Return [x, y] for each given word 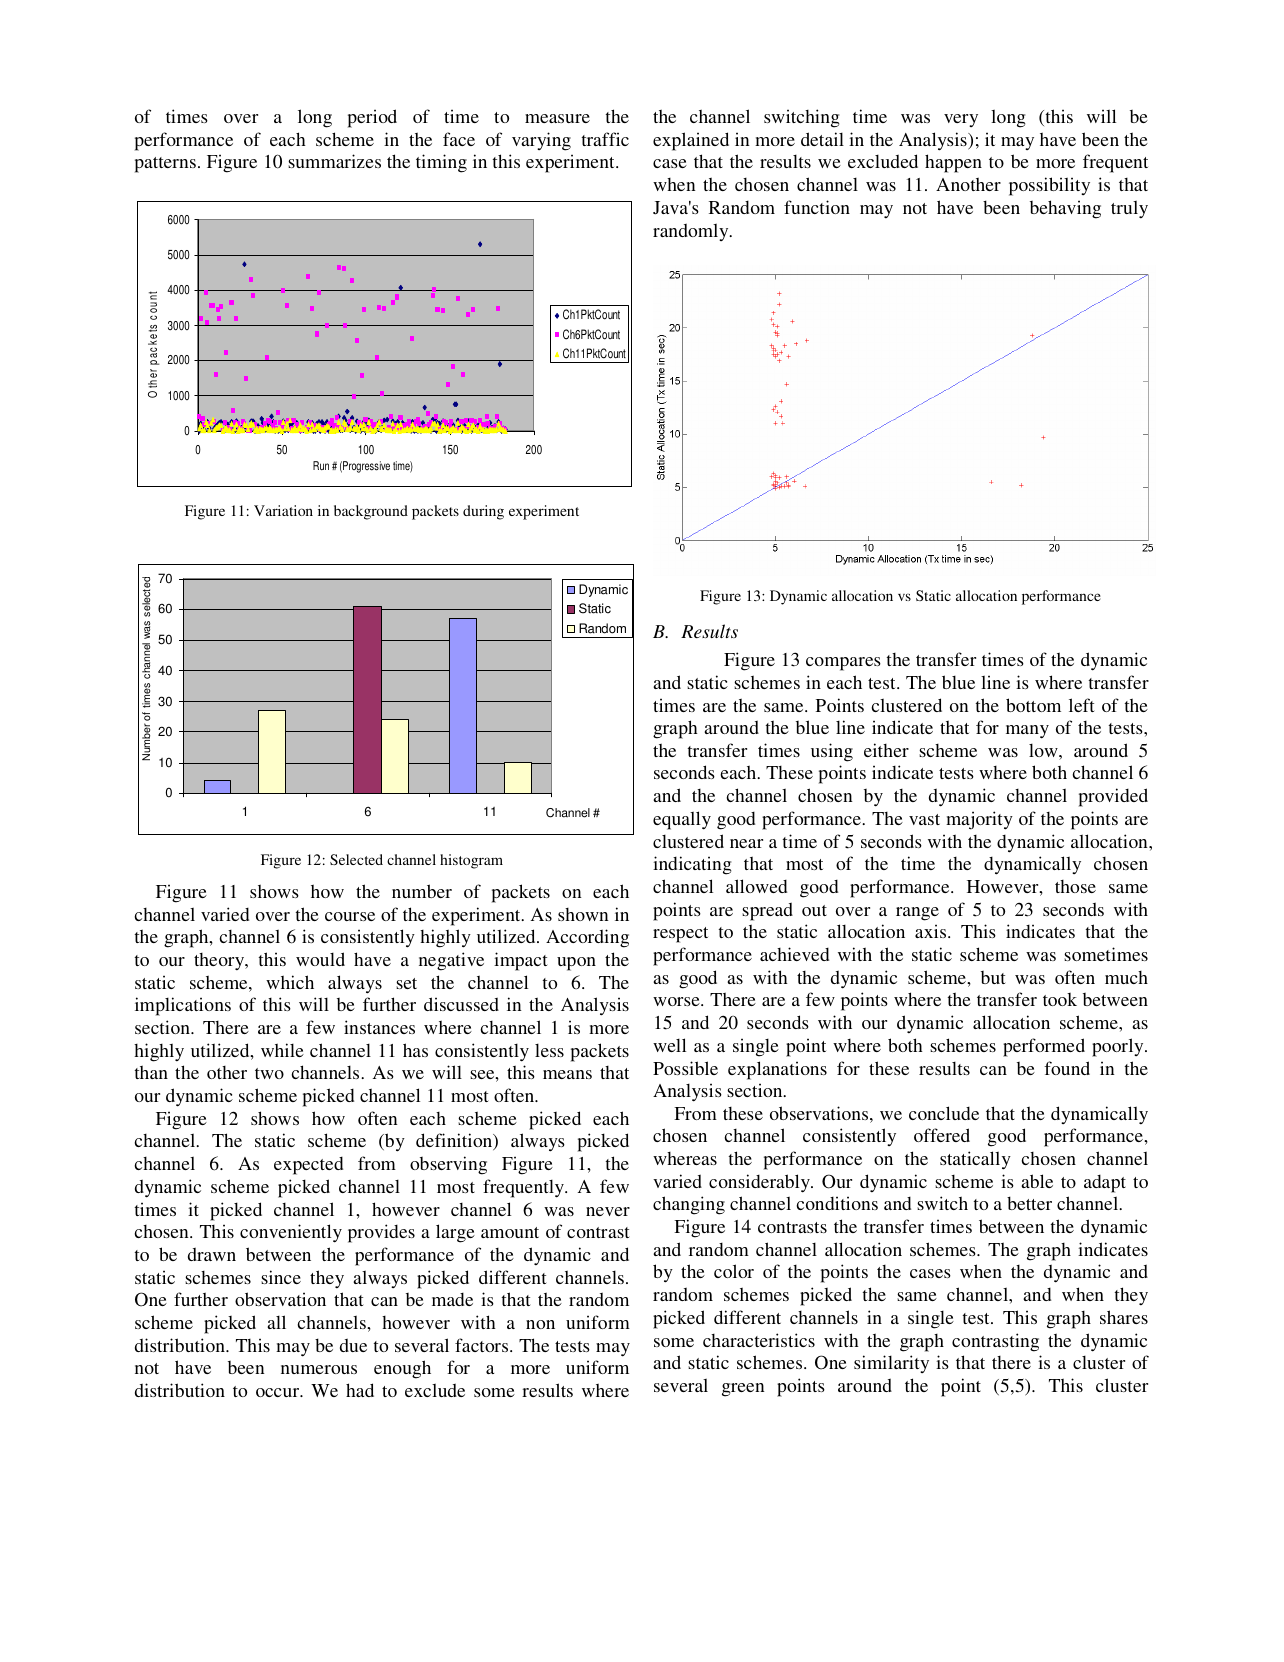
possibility [1049, 186]
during [483, 512]
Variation [283, 510]
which [290, 982]
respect [680, 935]
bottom [1033, 705]
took [1060, 999]
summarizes [334, 161]
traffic [605, 139]
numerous [319, 1369]
